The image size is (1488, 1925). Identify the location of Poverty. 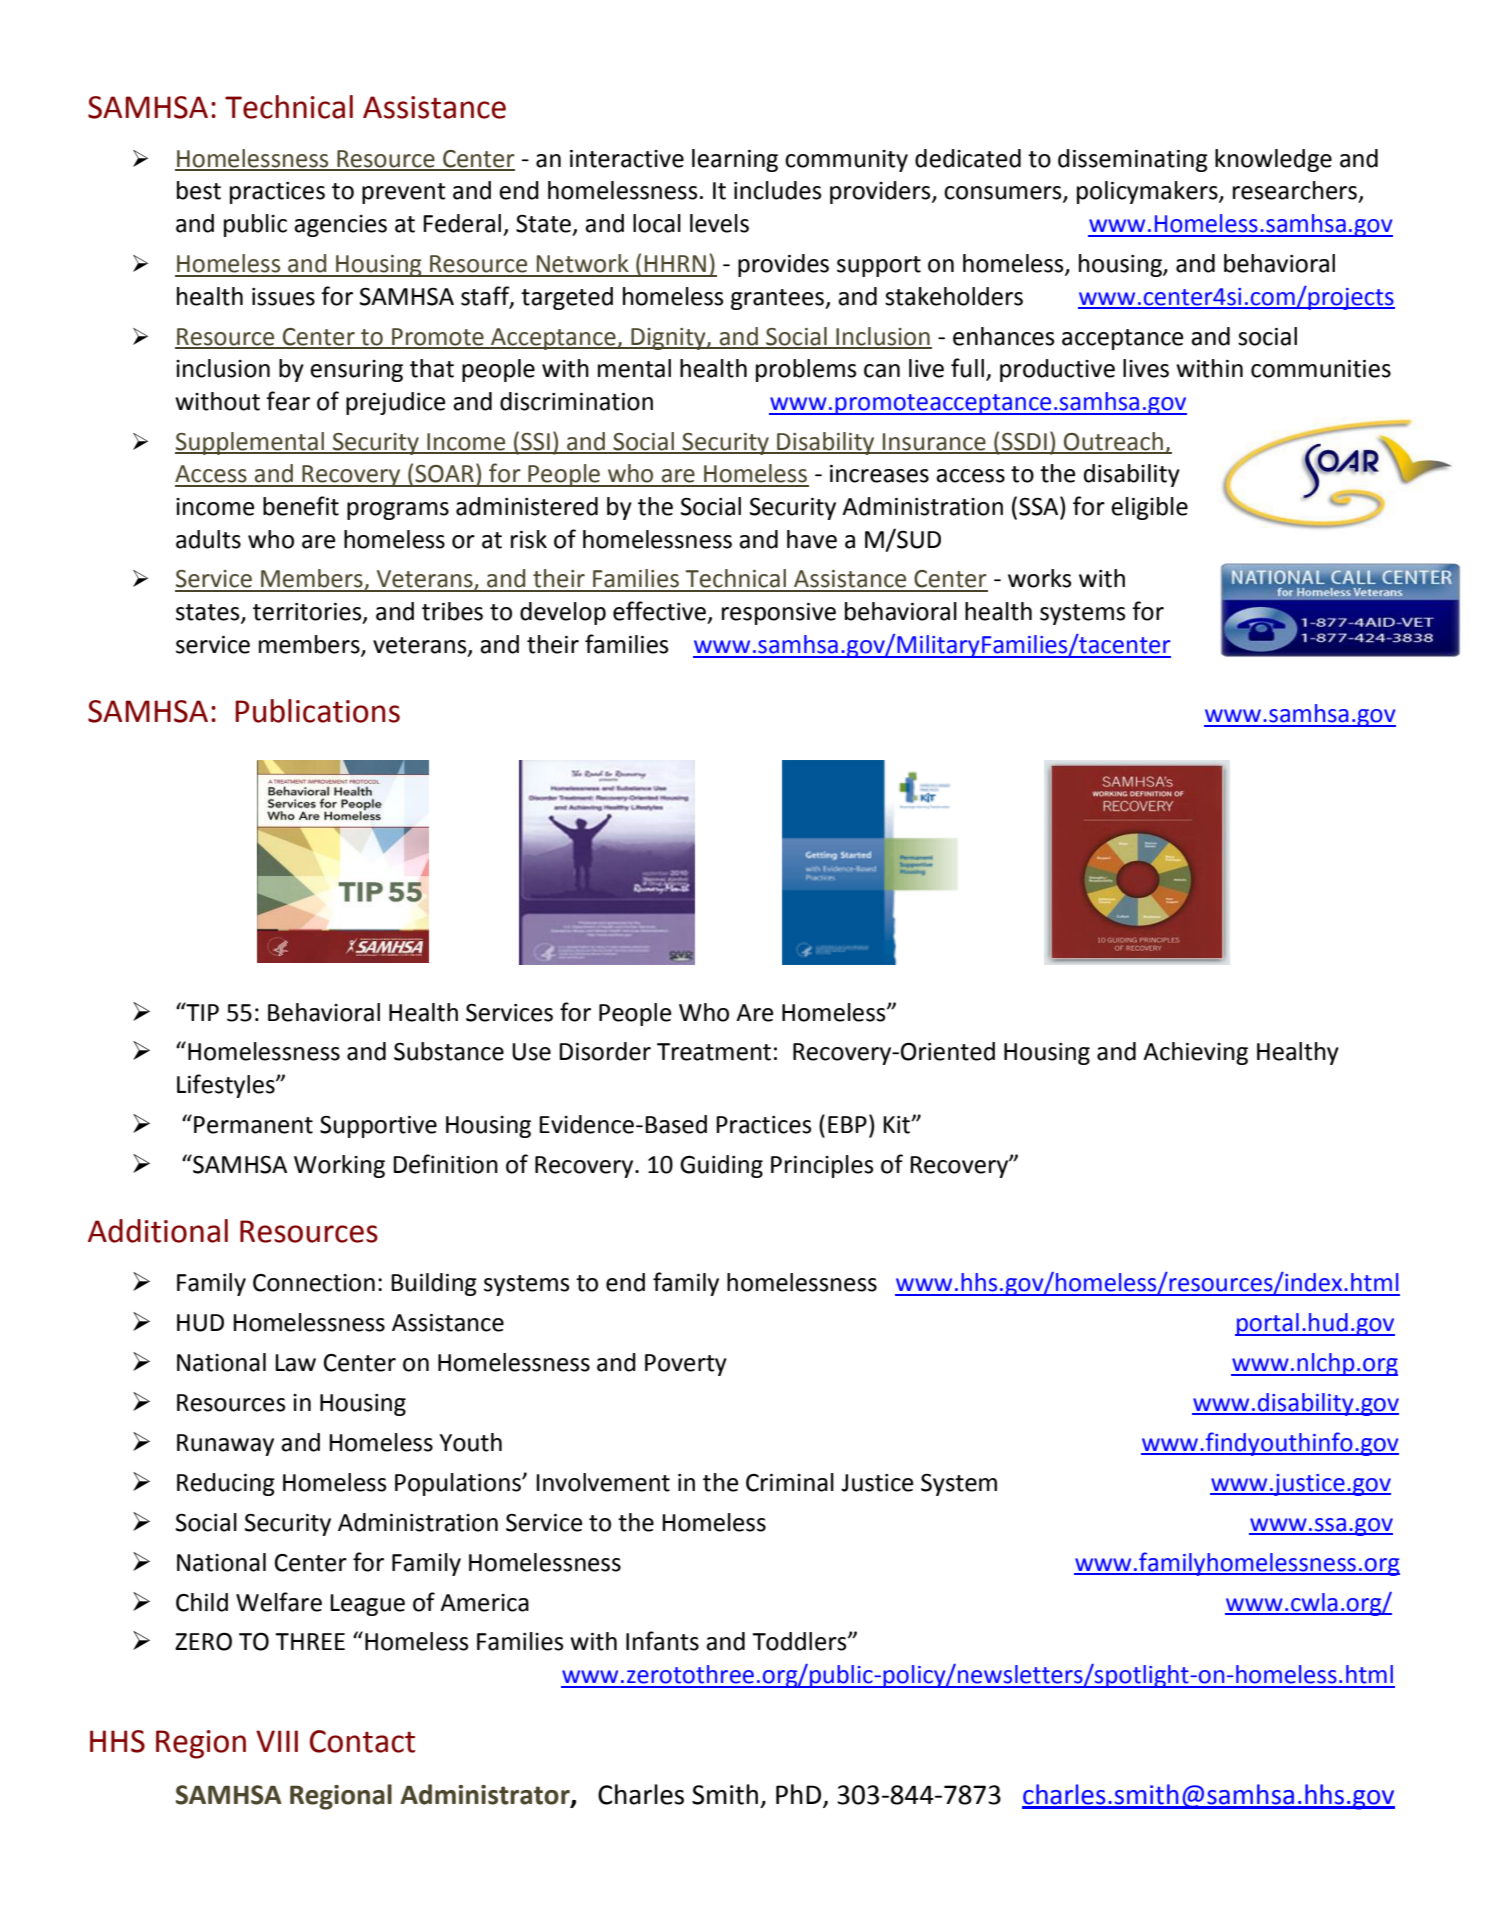
(686, 1365).
